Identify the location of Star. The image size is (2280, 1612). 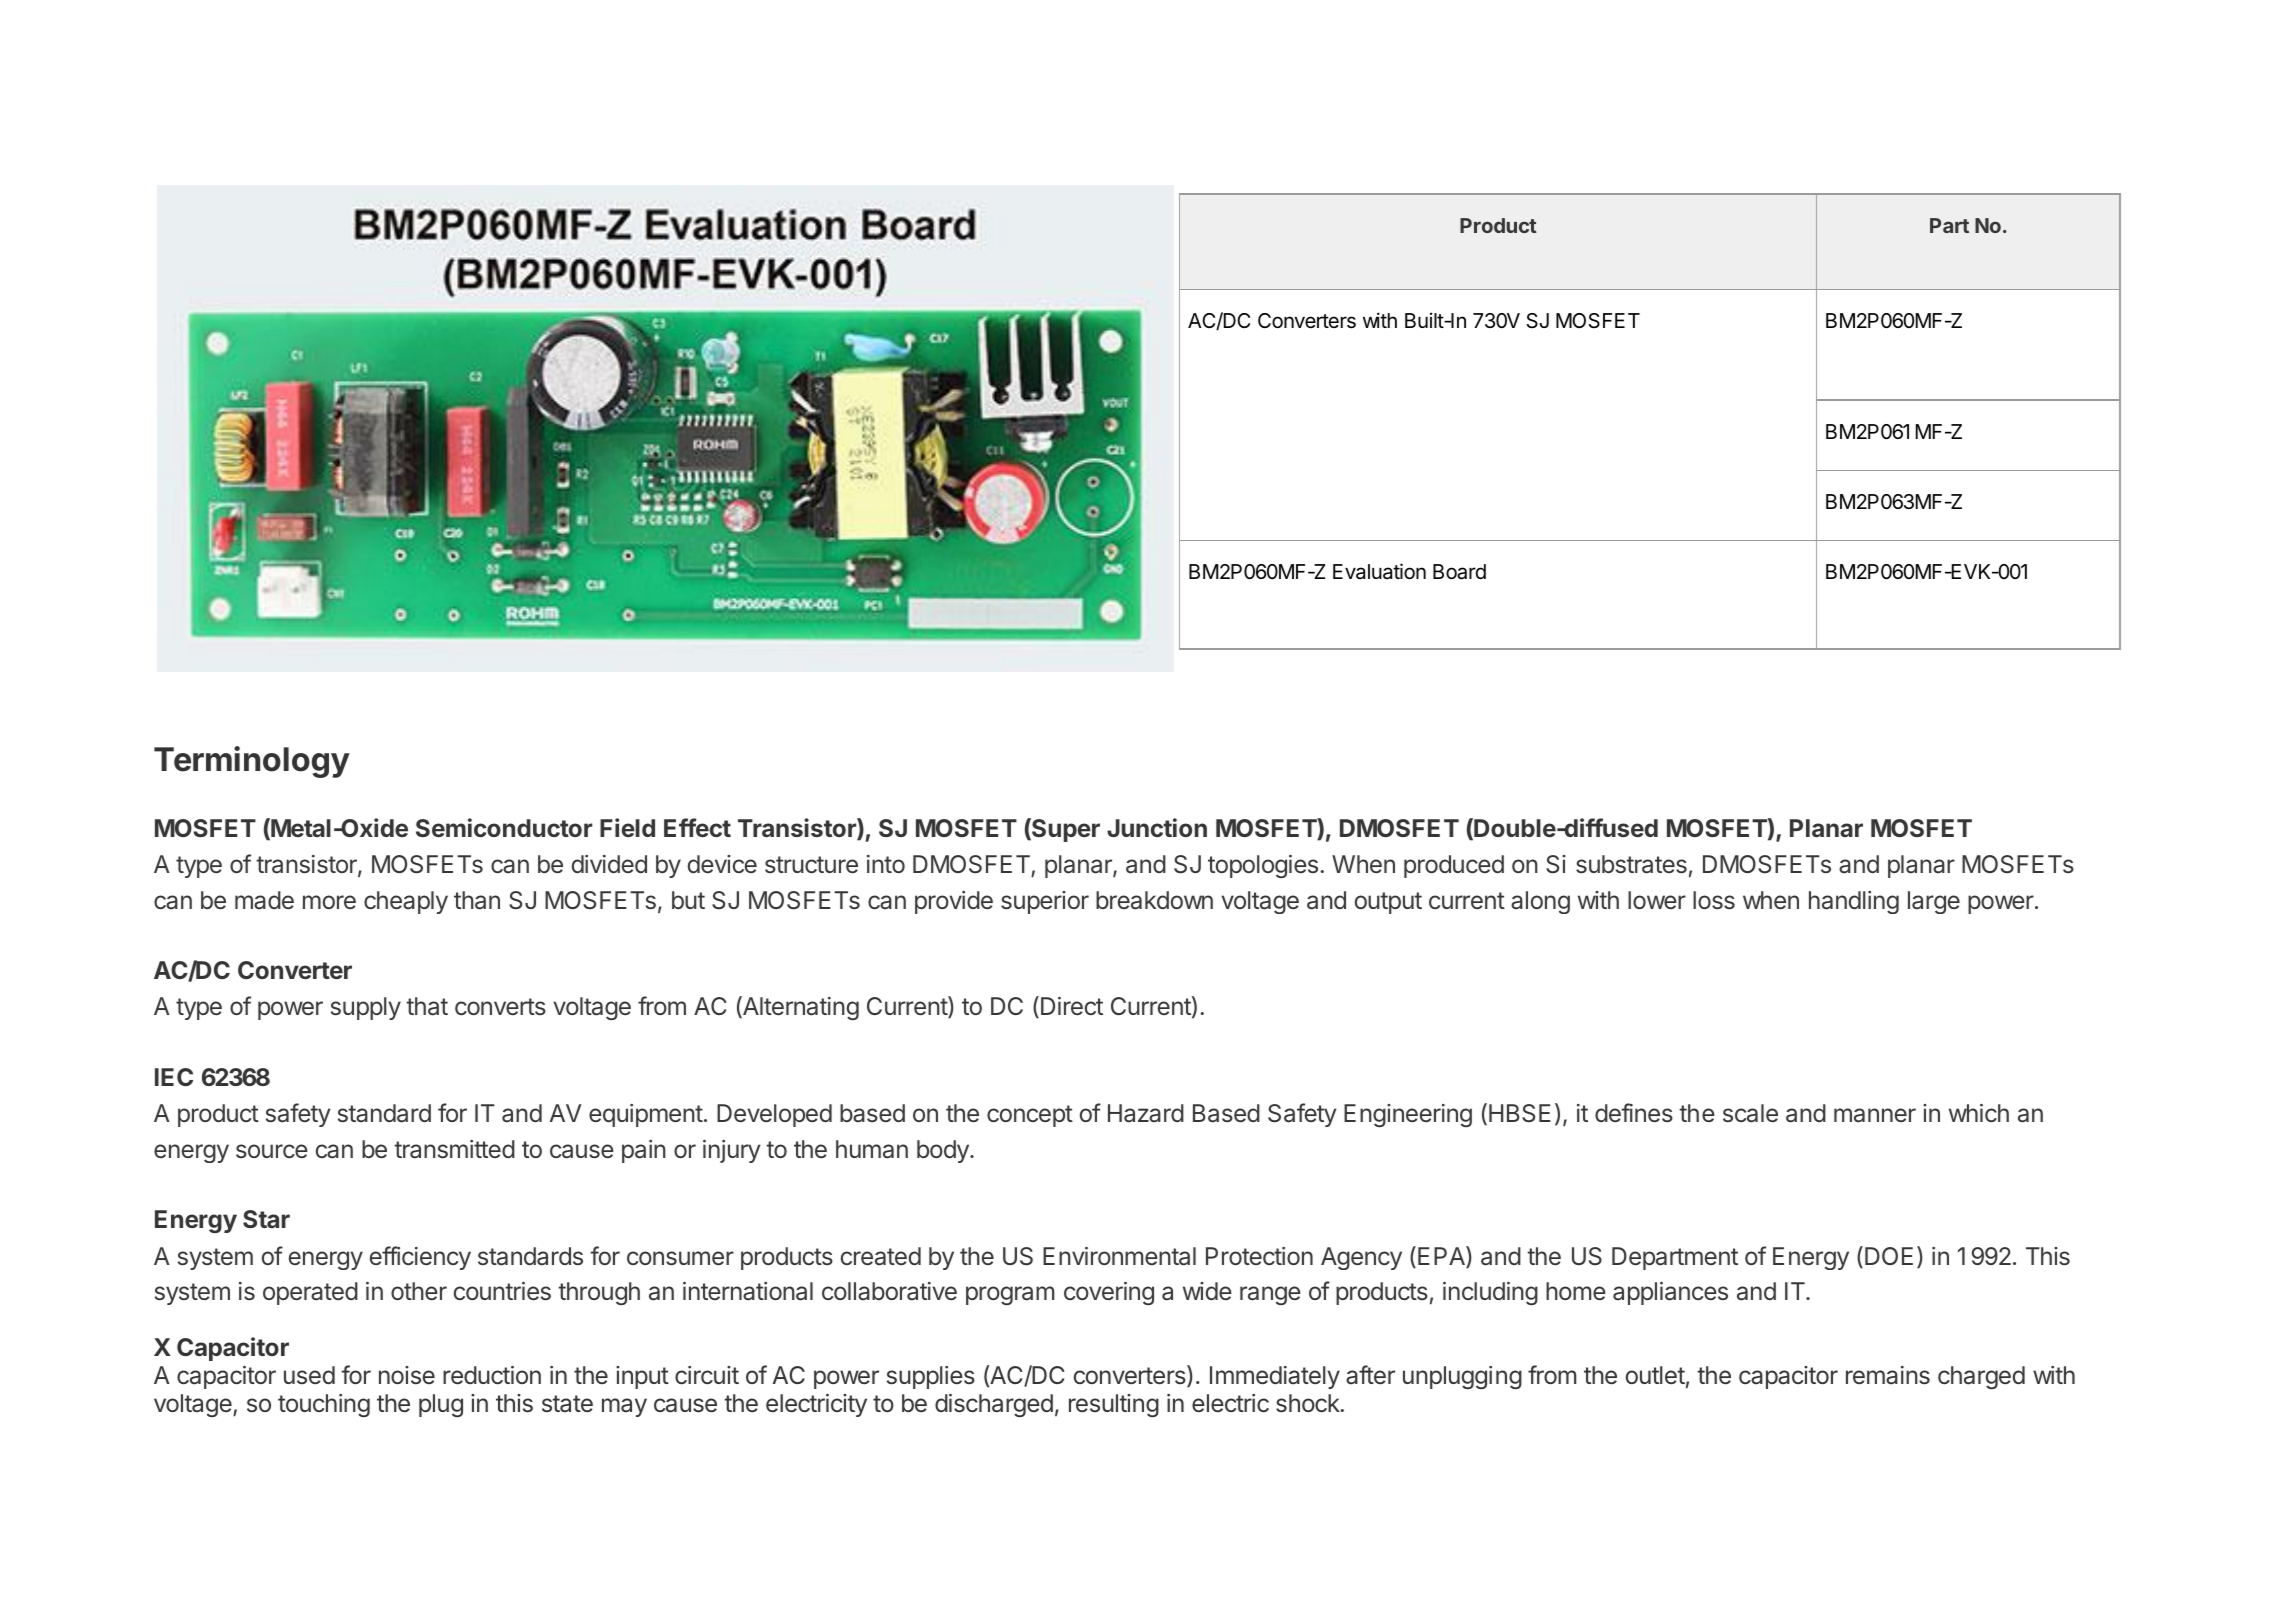
(266, 1219).
